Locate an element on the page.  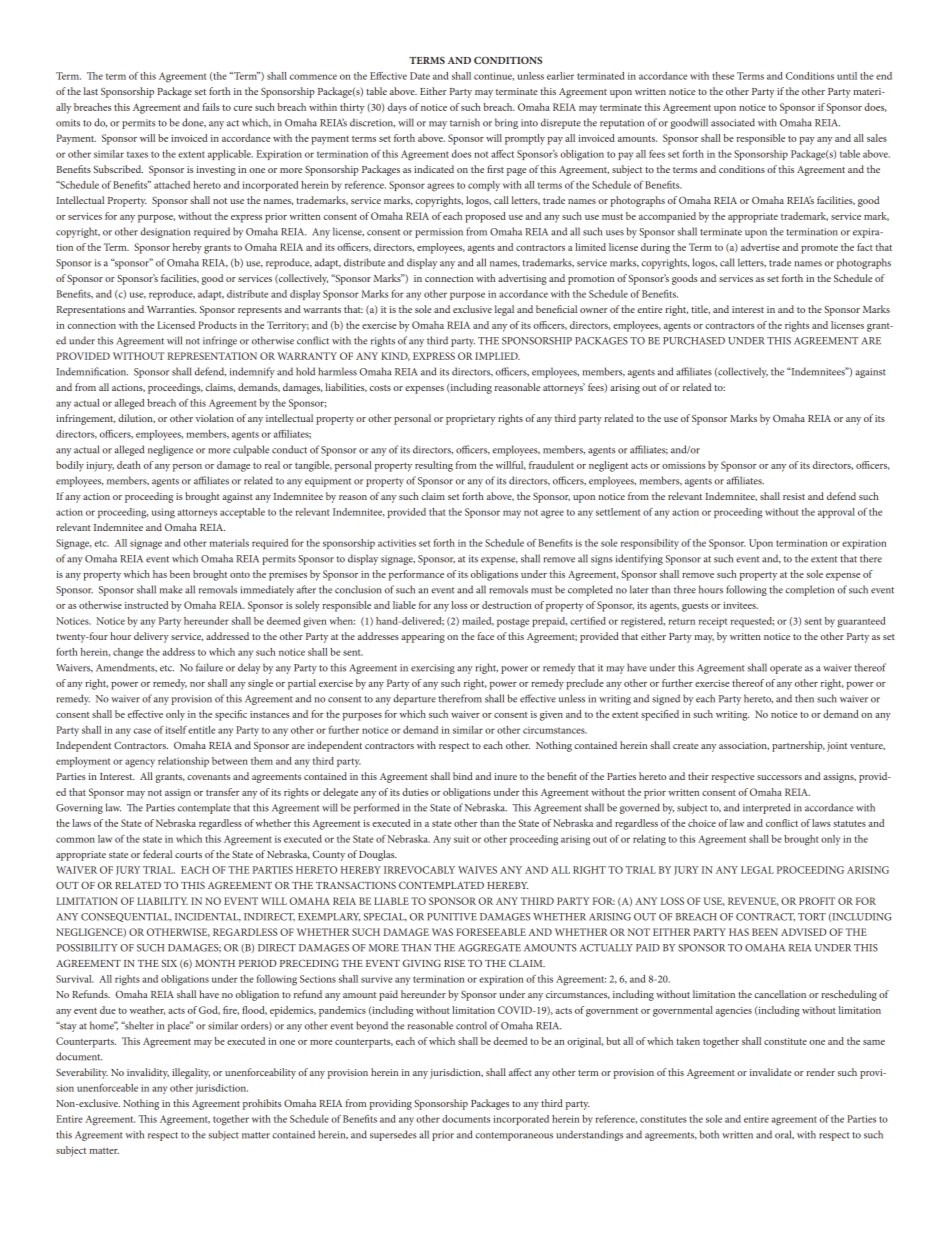
requested is located at coordinates (752, 622).
